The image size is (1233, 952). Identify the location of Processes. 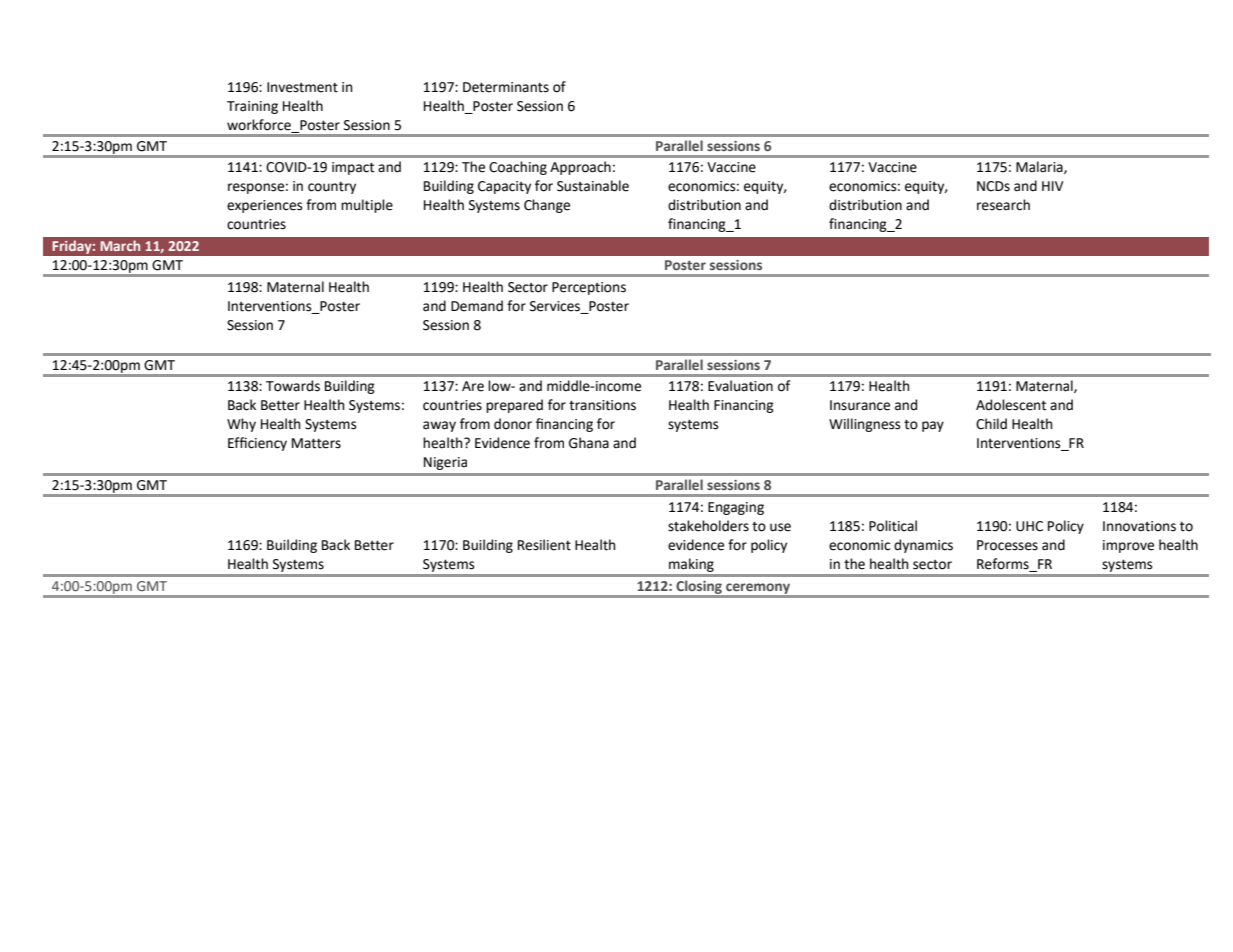
(1007, 545).
